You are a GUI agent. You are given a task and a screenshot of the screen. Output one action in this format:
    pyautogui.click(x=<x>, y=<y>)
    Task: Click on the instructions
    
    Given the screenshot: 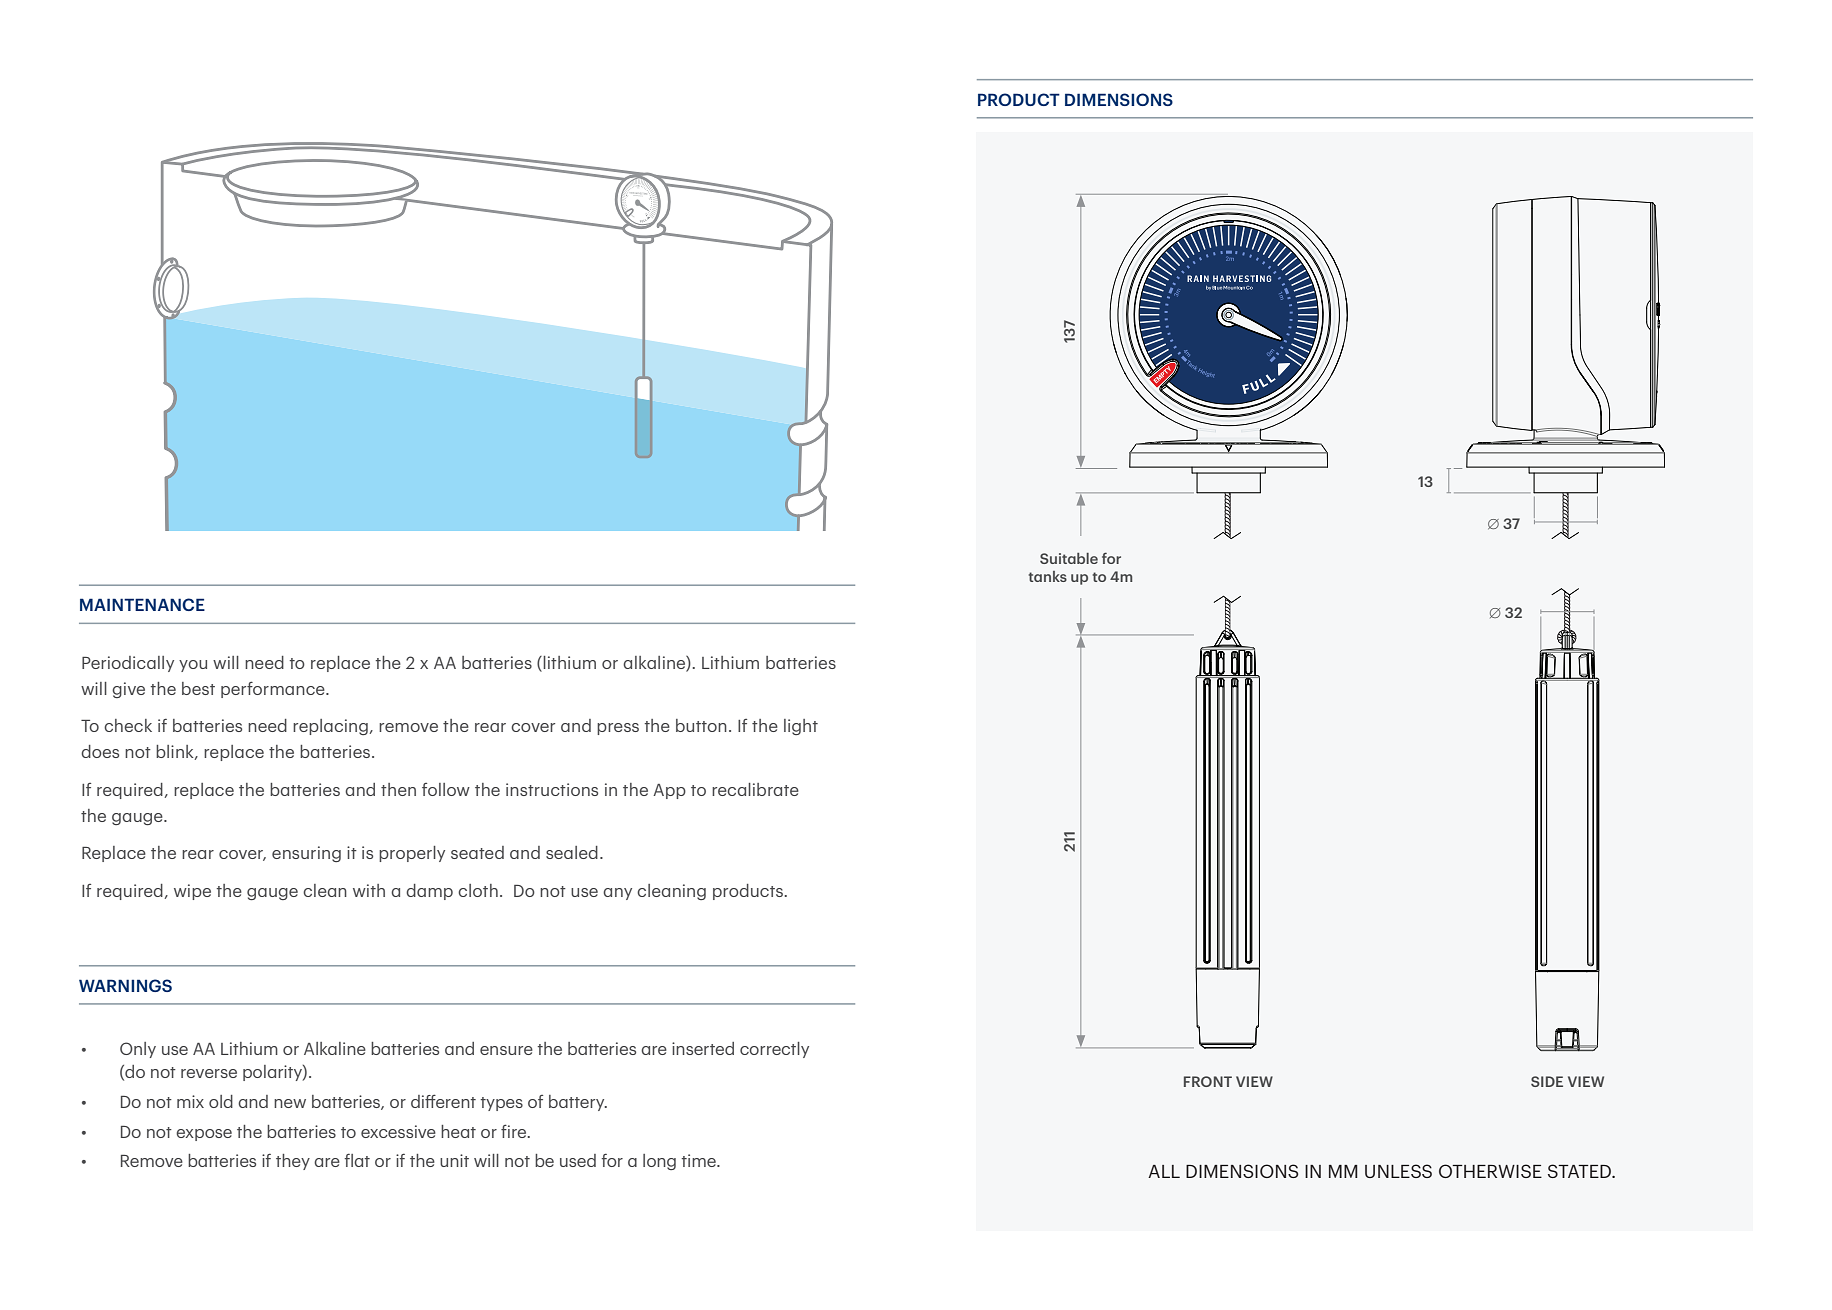 What is the action you would take?
    pyautogui.click(x=552, y=789)
